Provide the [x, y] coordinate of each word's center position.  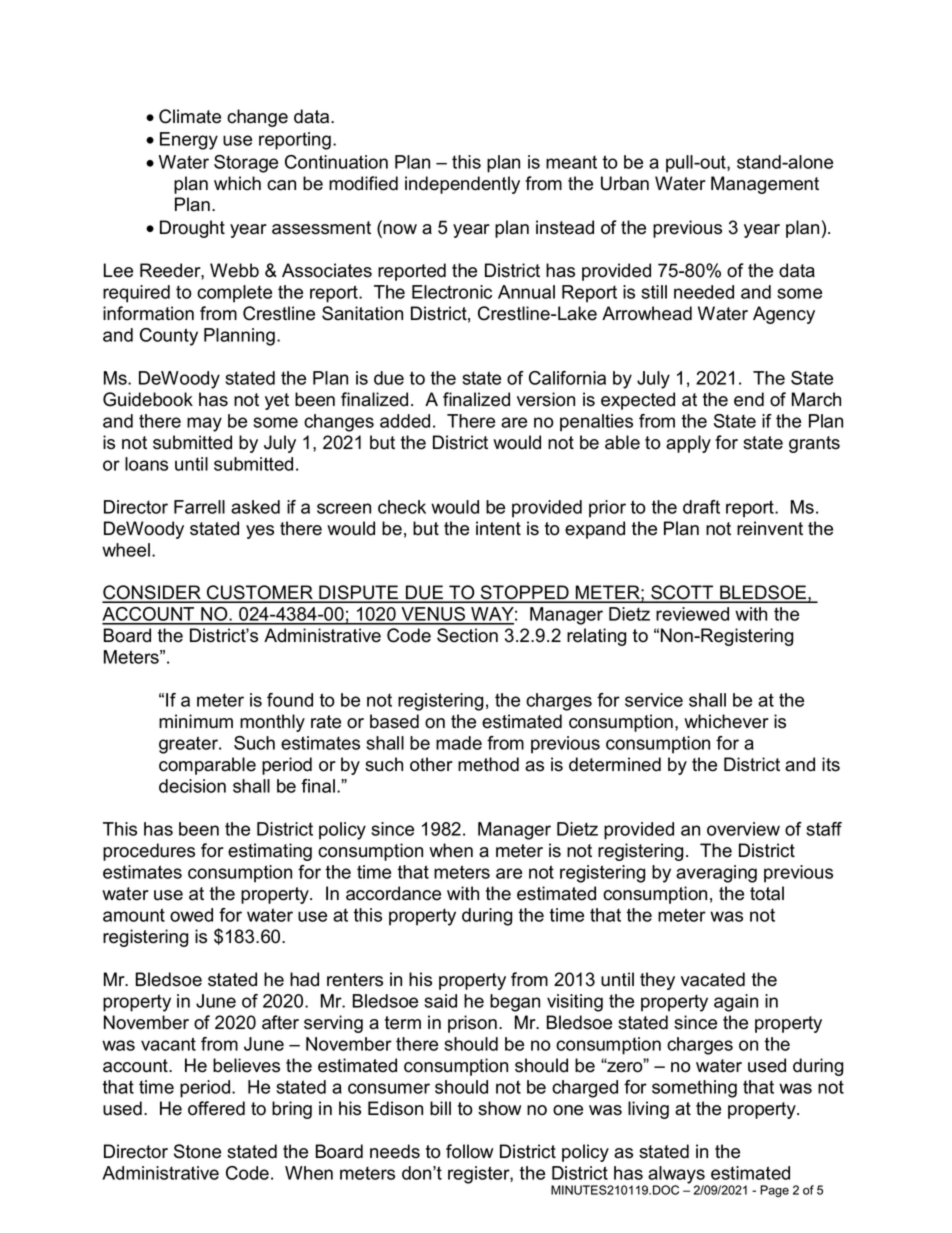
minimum [196, 721]
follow [469, 1151]
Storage [246, 164]
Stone [197, 1151]
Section [467, 635]
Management [765, 185]
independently [462, 185]
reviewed [692, 614]
